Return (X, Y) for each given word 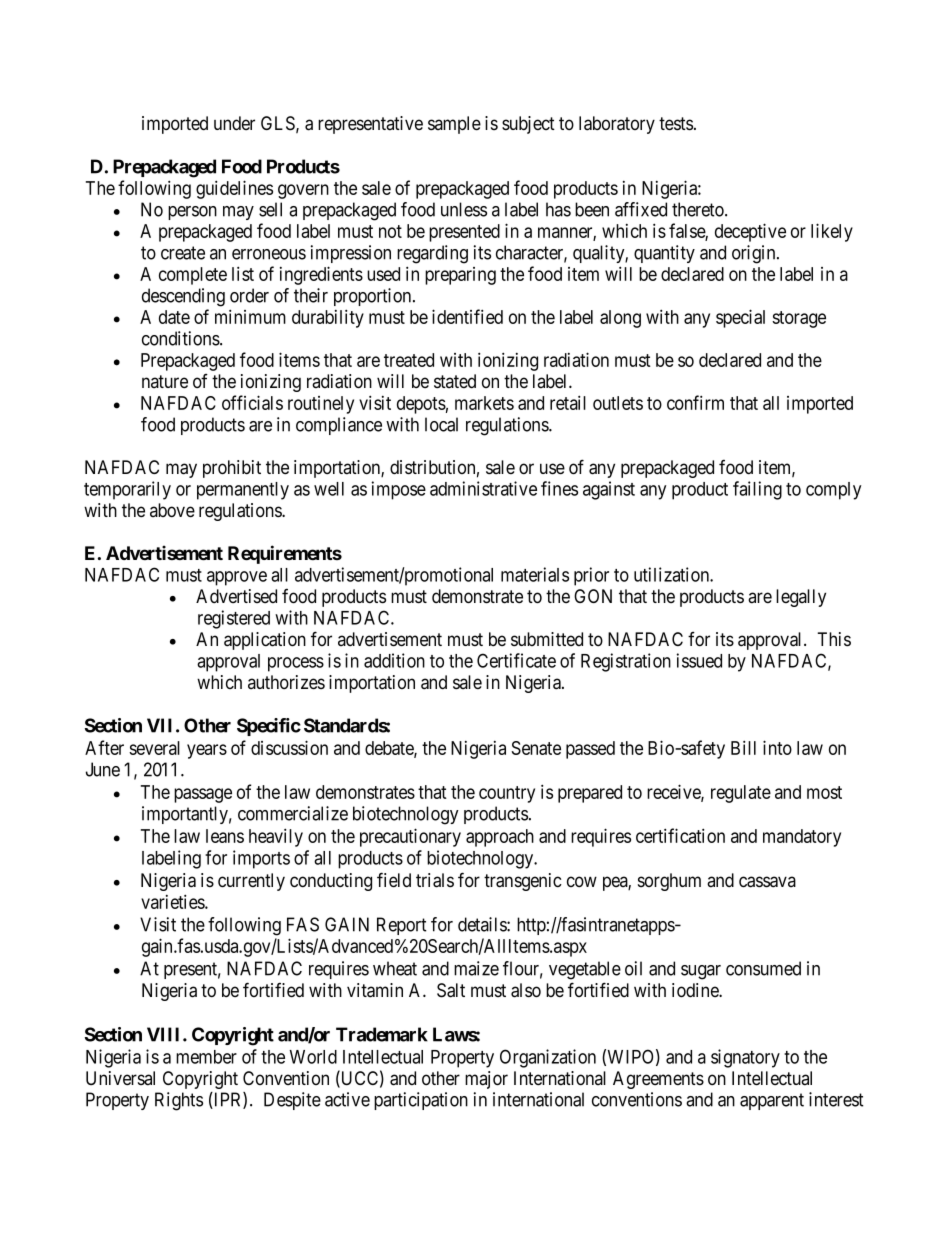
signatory (745, 1058)
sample (454, 125)
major (486, 1080)
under (234, 123)
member (206, 1057)
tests (676, 124)
